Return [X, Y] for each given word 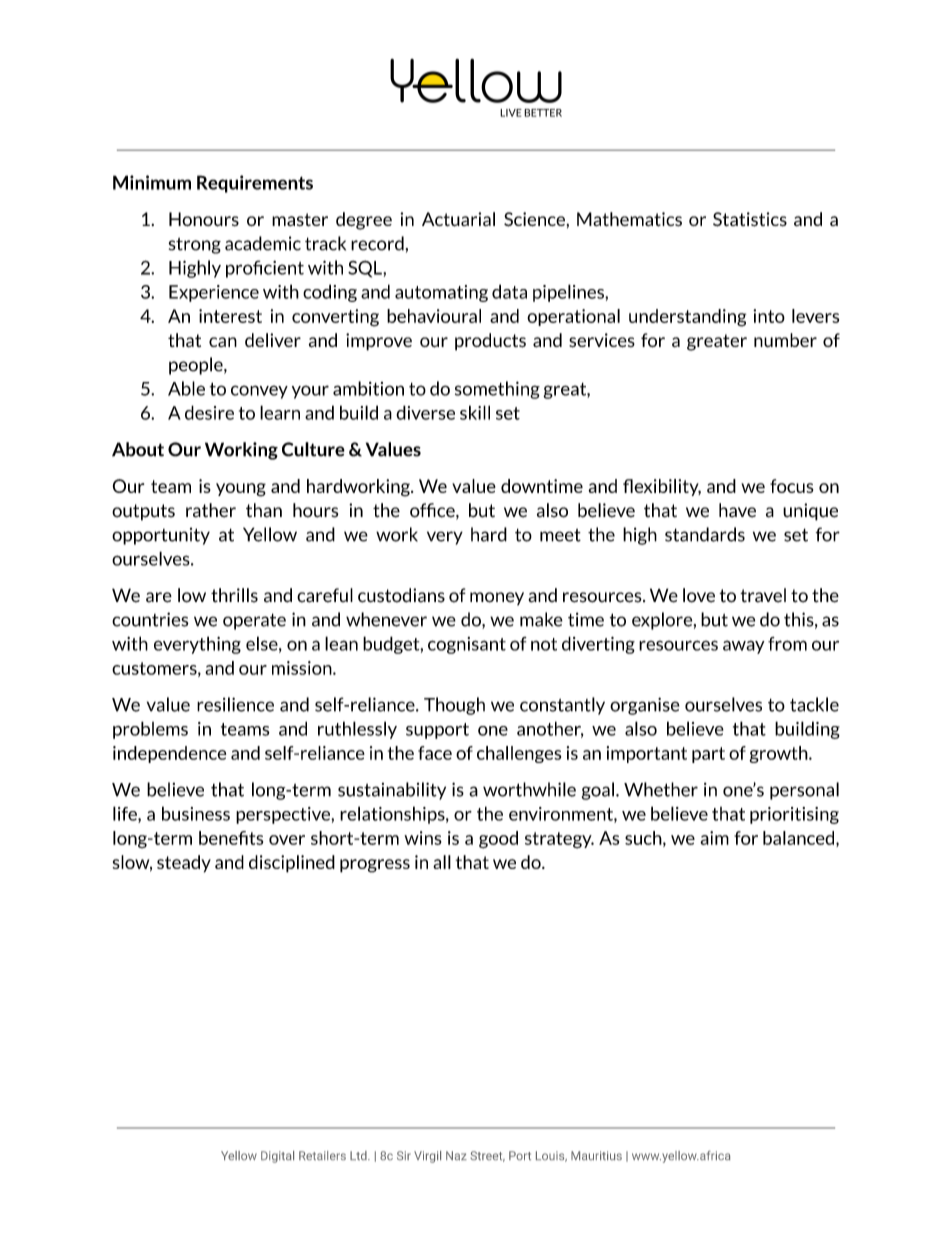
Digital [277, 1157]
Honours [204, 219]
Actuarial [458, 219]
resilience [235, 704]
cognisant [467, 645]
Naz [456, 1155]
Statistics [750, 219]
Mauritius [596, 1155]
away [744, 647]
